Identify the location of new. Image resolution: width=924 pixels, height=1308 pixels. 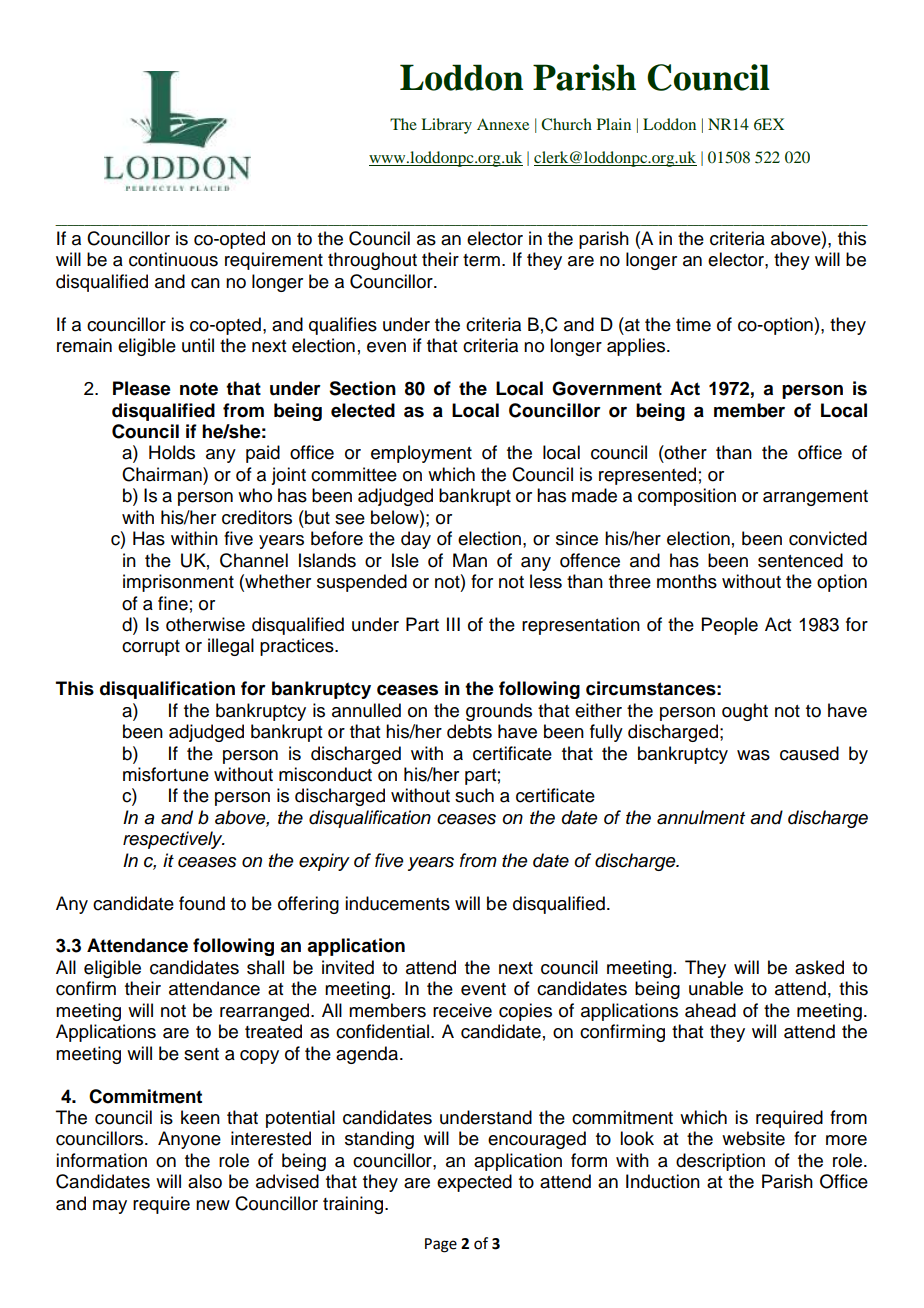
(213, 1205).
